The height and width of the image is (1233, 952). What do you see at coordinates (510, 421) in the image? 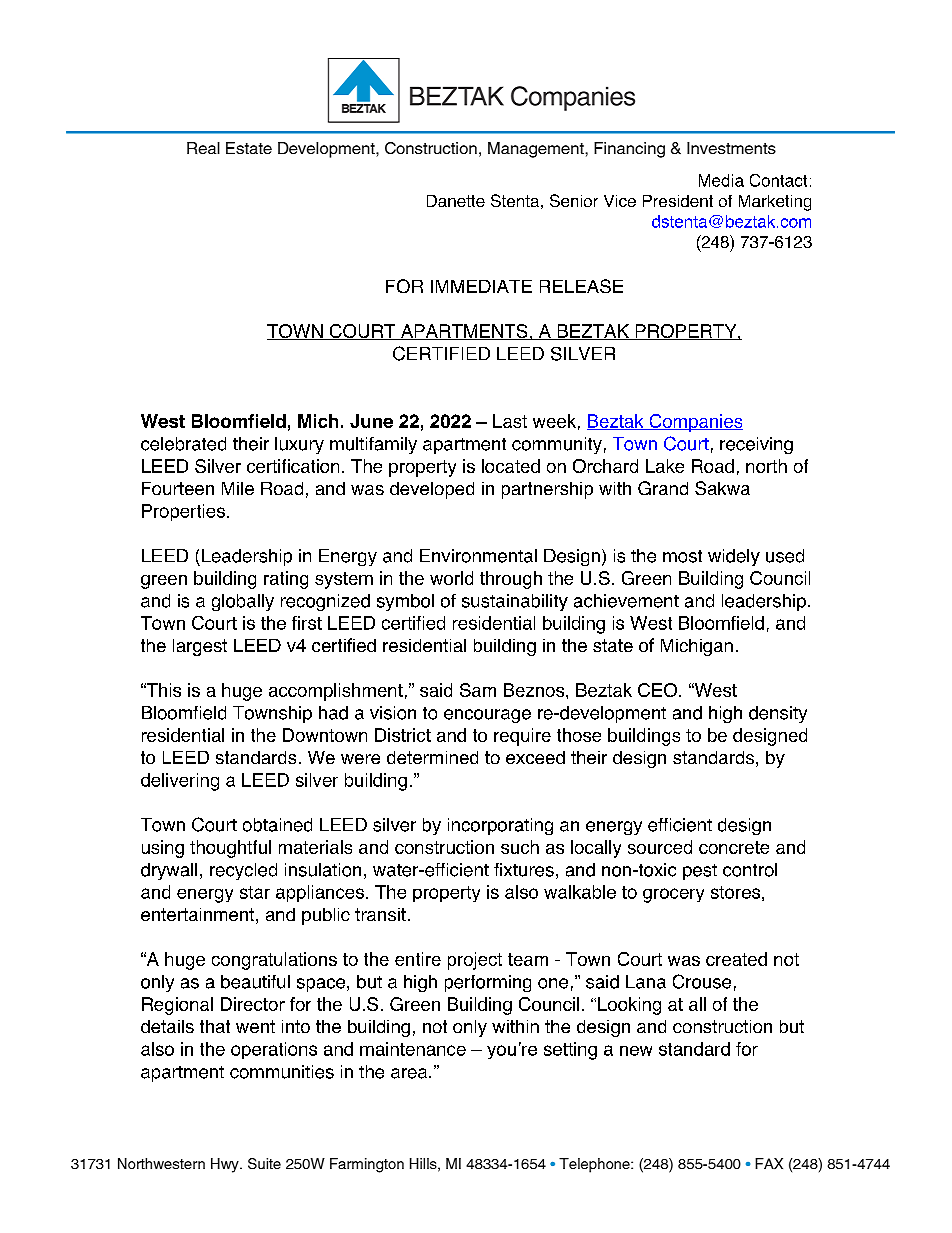
I see `Last` at bounding box center [510, 421].
